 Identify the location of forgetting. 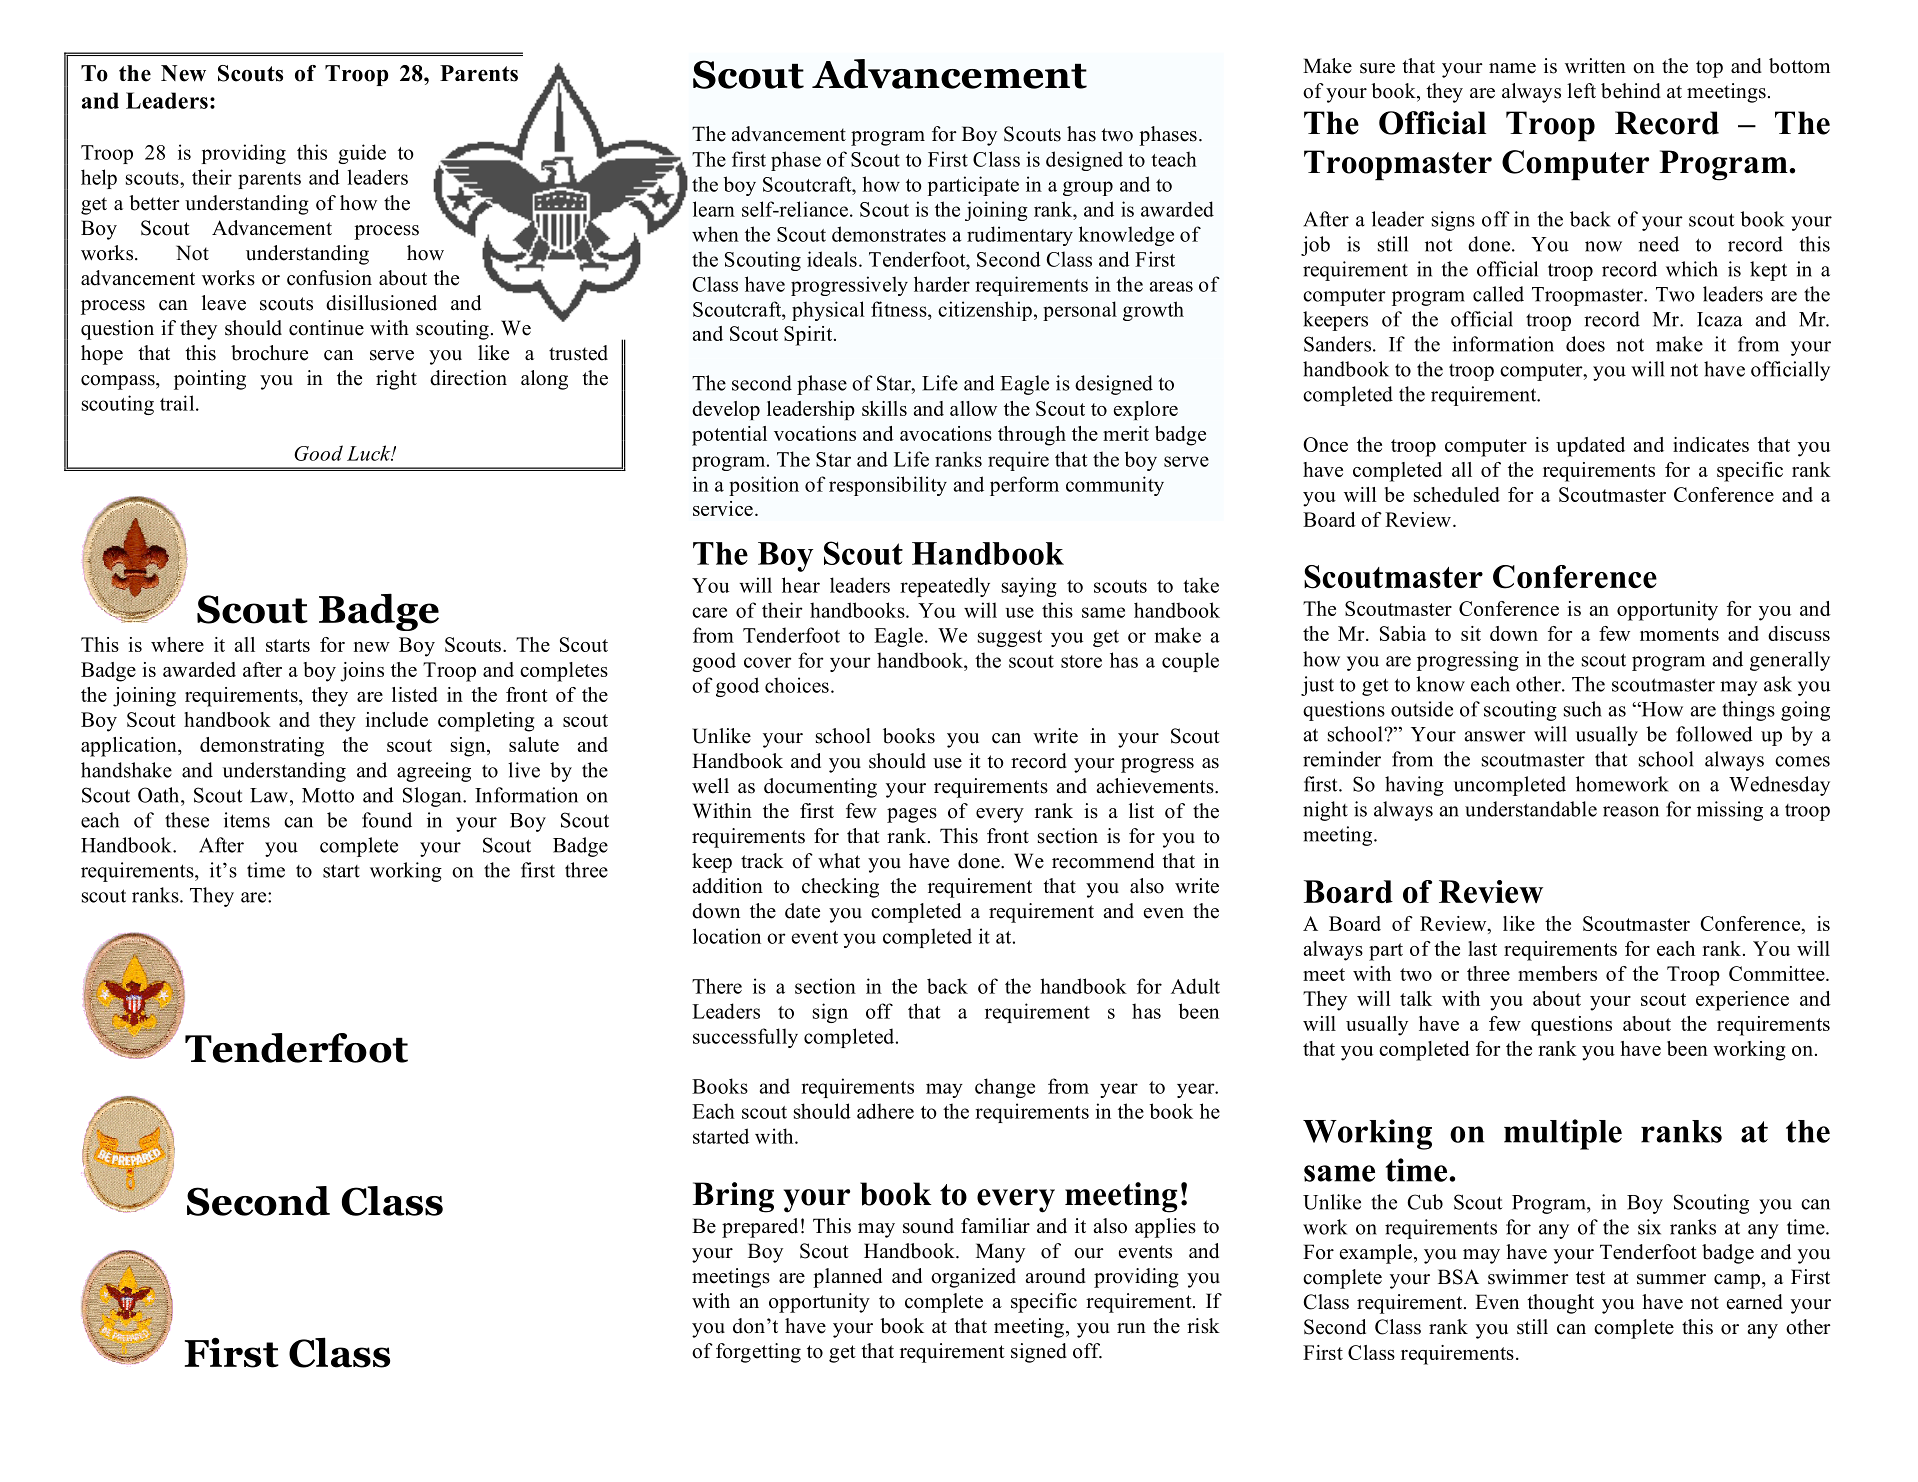
(758, 1353).
